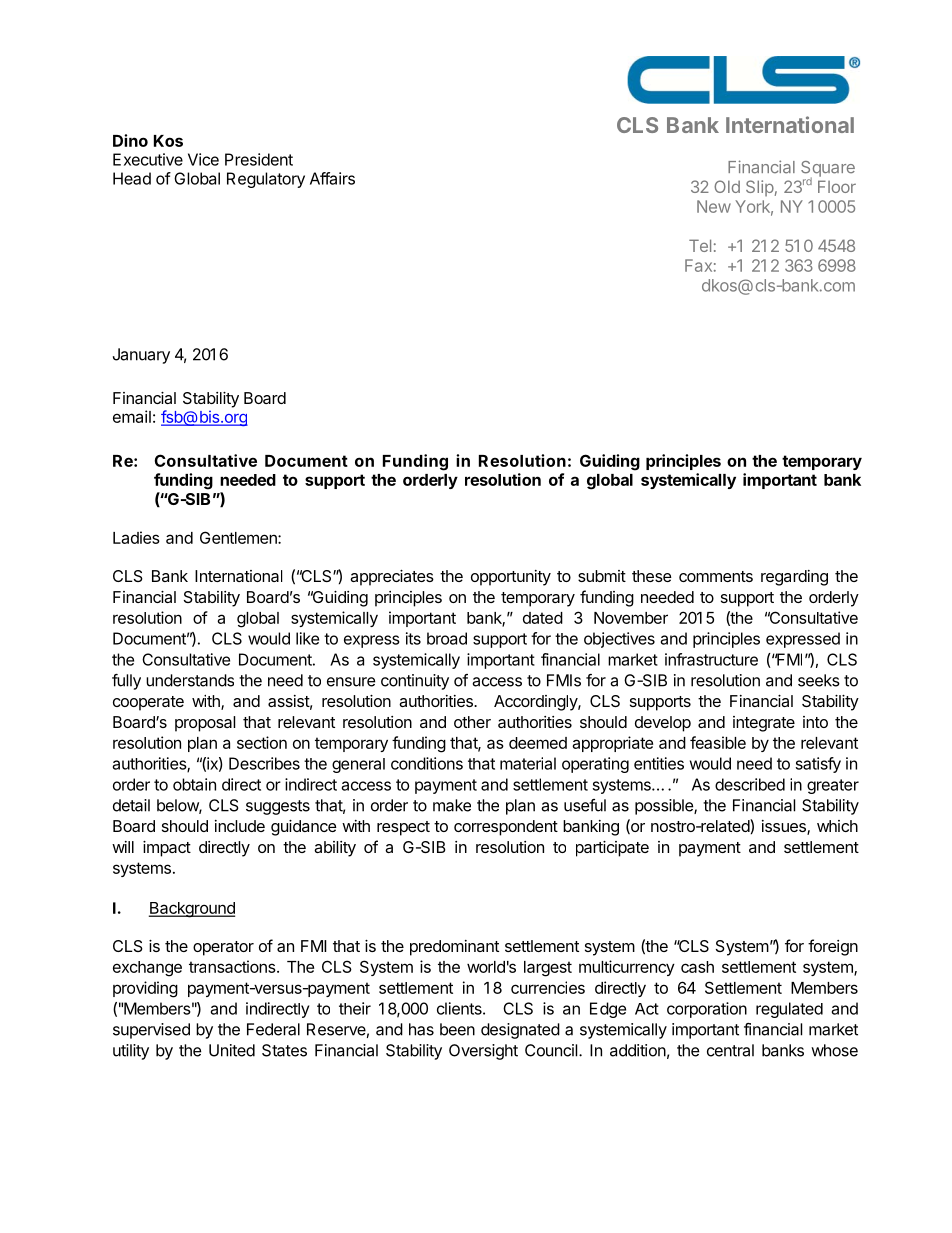  What do you see at coordinates (240, 826) in the page?
I see `include` at bounding box center [240, 826].
